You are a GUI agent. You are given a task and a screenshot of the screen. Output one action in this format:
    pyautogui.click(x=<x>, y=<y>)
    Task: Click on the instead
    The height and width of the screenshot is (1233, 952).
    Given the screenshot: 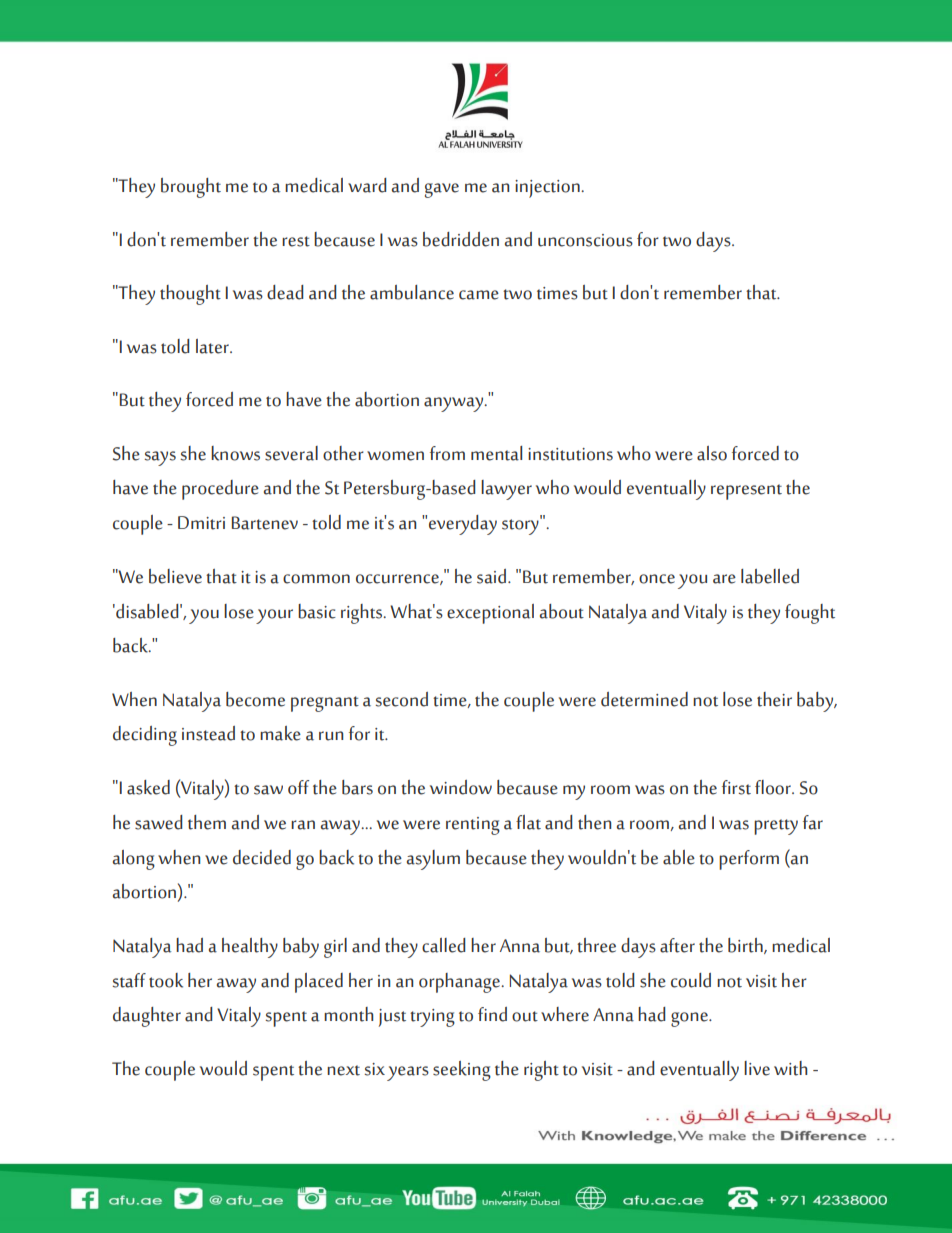 What is the action you would take?
    pyautogui.click(x=208, y=733)
